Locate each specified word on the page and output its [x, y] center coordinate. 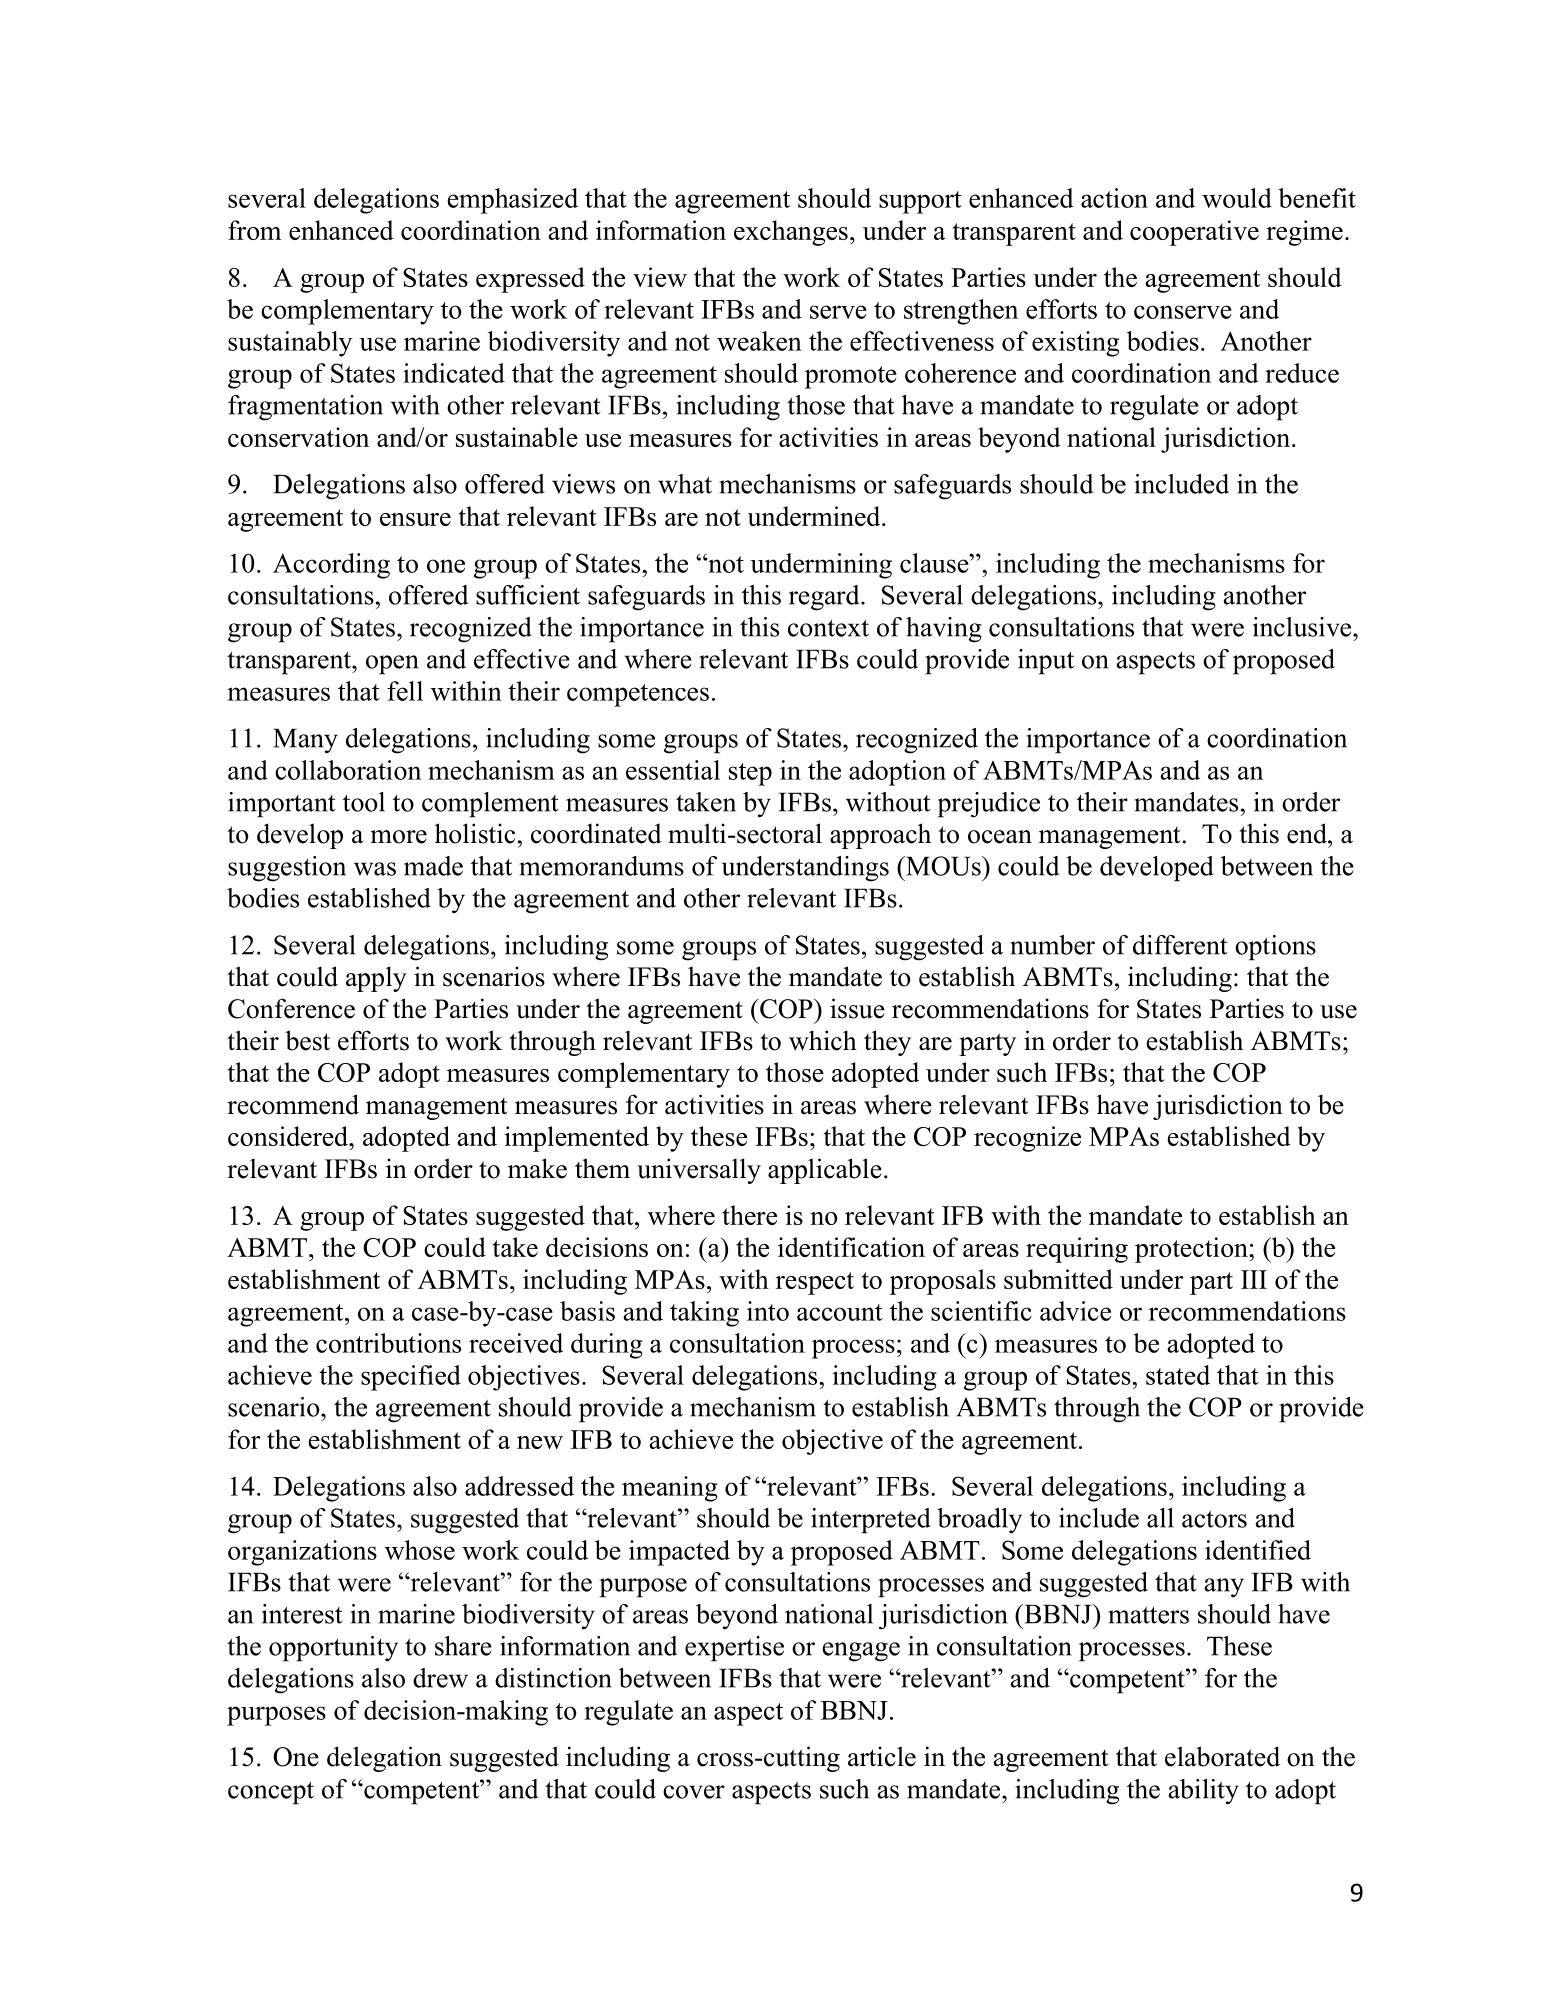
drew [440, 1678]
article [882, 1756]
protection [1192, 1250]
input [1046, 662]
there [749, 1215]
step [750, 774]
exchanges [791, 233]
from [254, 230]
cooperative [1194, 233]
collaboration [348, 770]
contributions [388, 1343]
